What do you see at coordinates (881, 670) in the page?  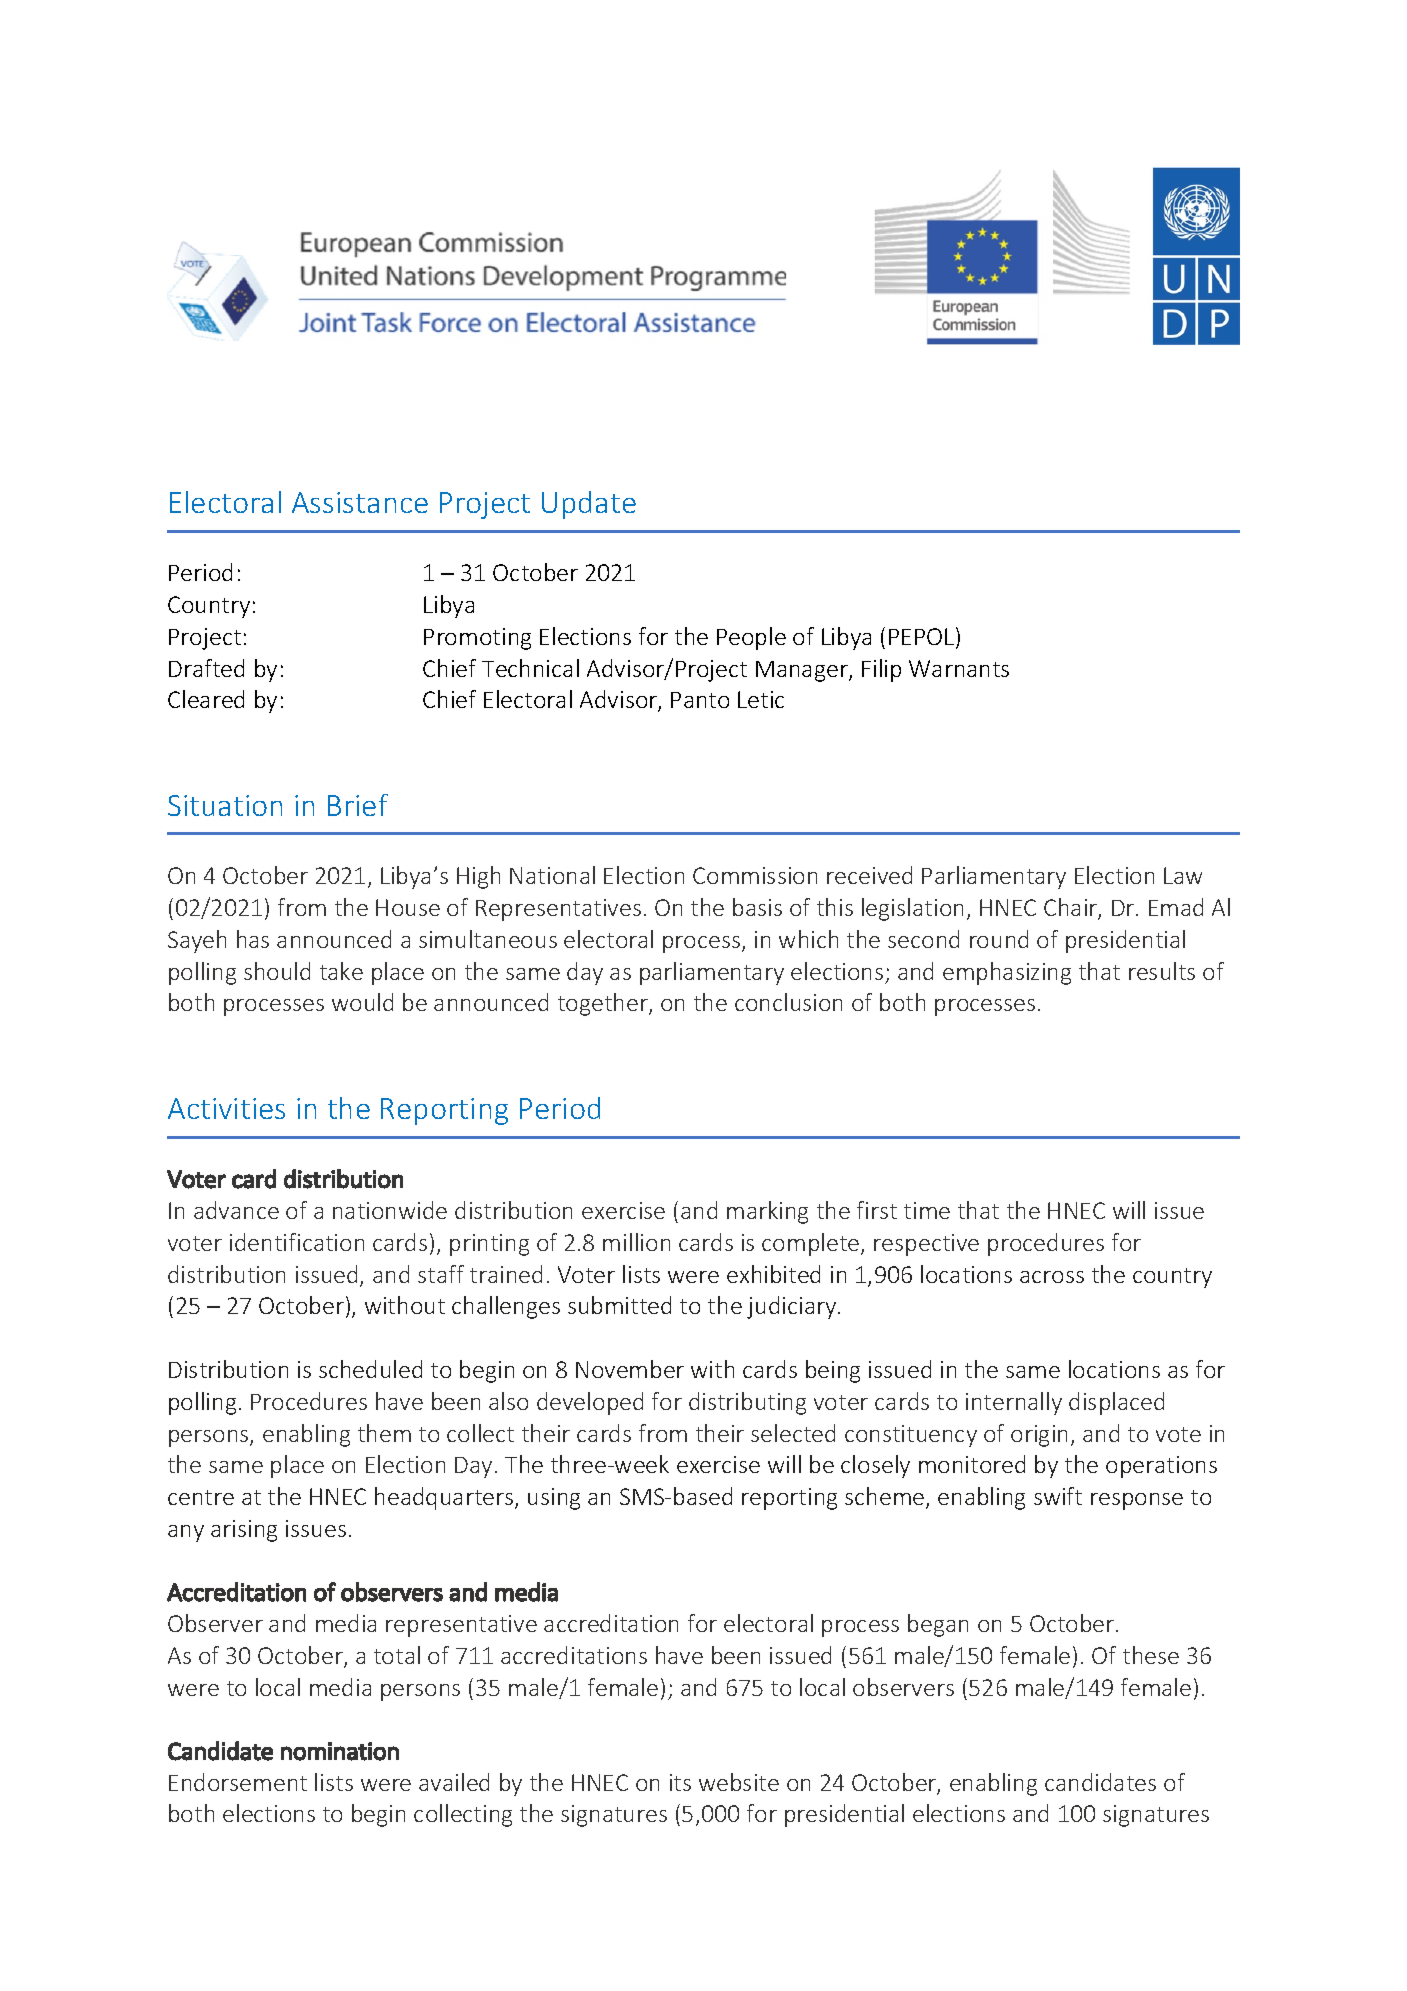 I see `Filip` at bounding box center [881, 670].
